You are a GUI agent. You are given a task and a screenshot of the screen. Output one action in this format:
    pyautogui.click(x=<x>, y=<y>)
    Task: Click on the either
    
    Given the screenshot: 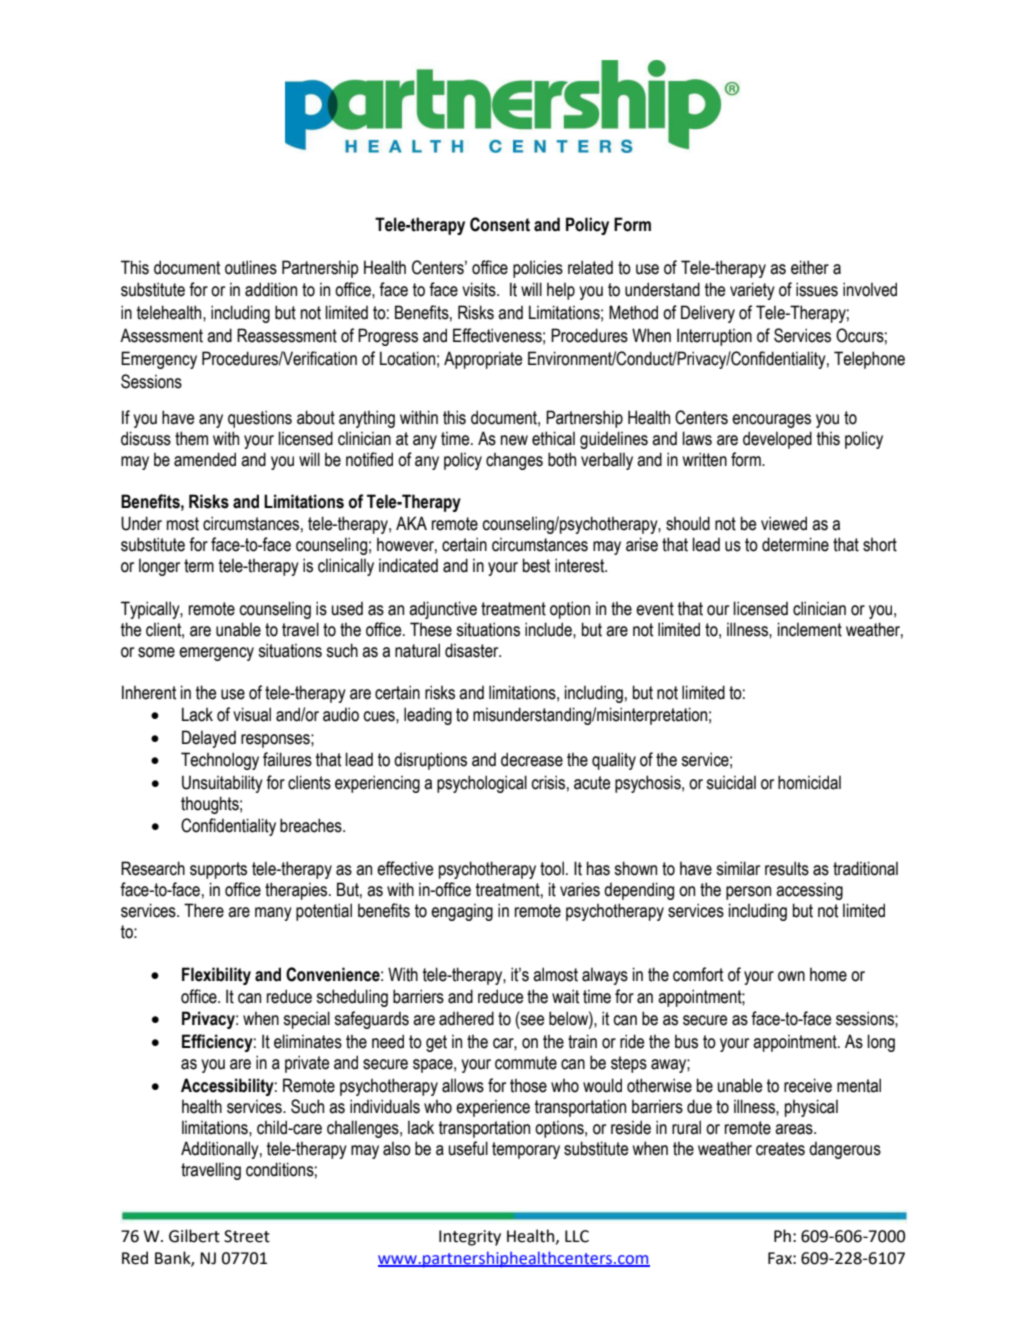 What is the action you would take?
    pyautogui.click(x=810, y=267)
